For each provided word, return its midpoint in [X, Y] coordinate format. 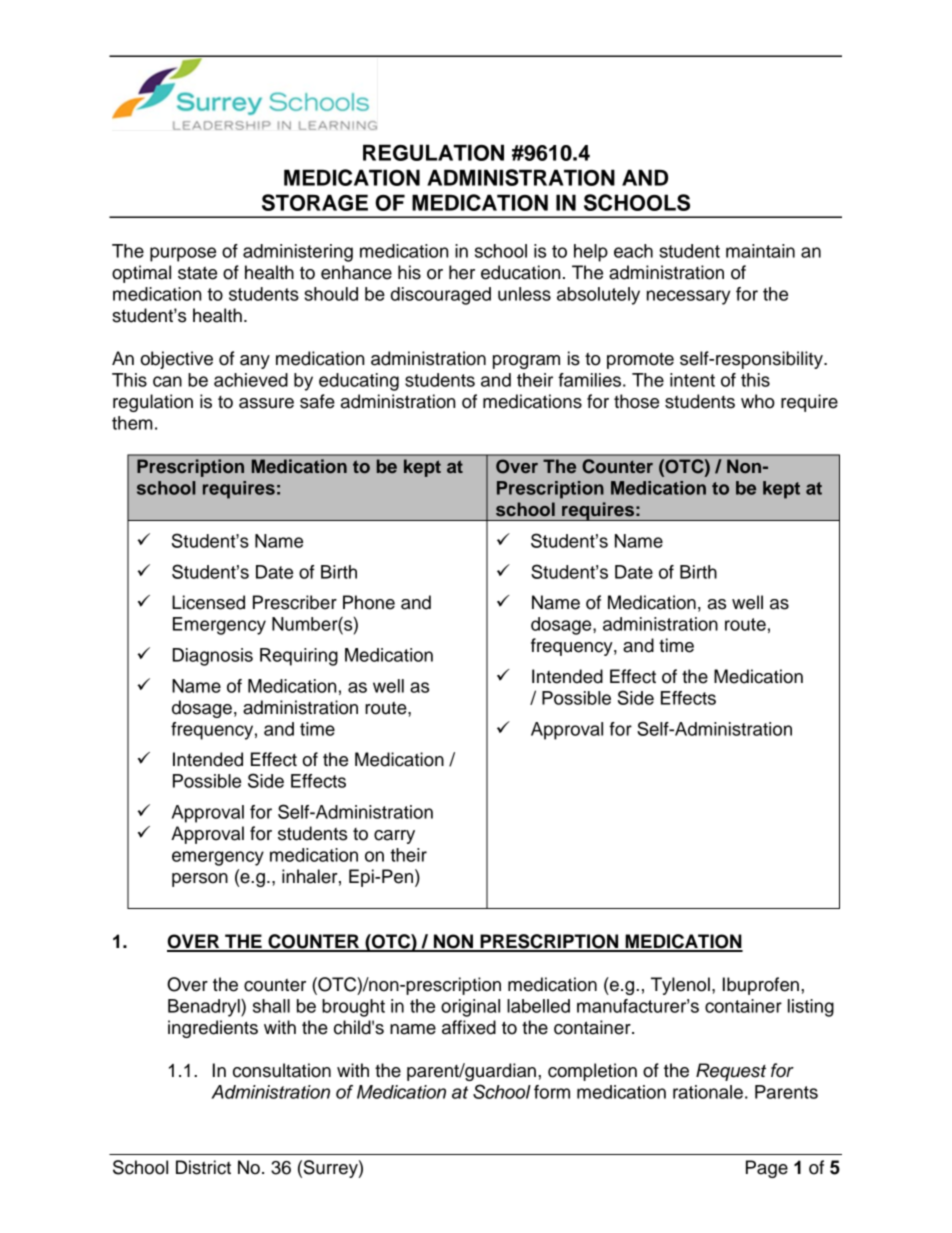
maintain [760, 251]
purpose [183, 254]
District [203, 1167]
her [462, 272]
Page [767, 1169]
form [552, 1092]
